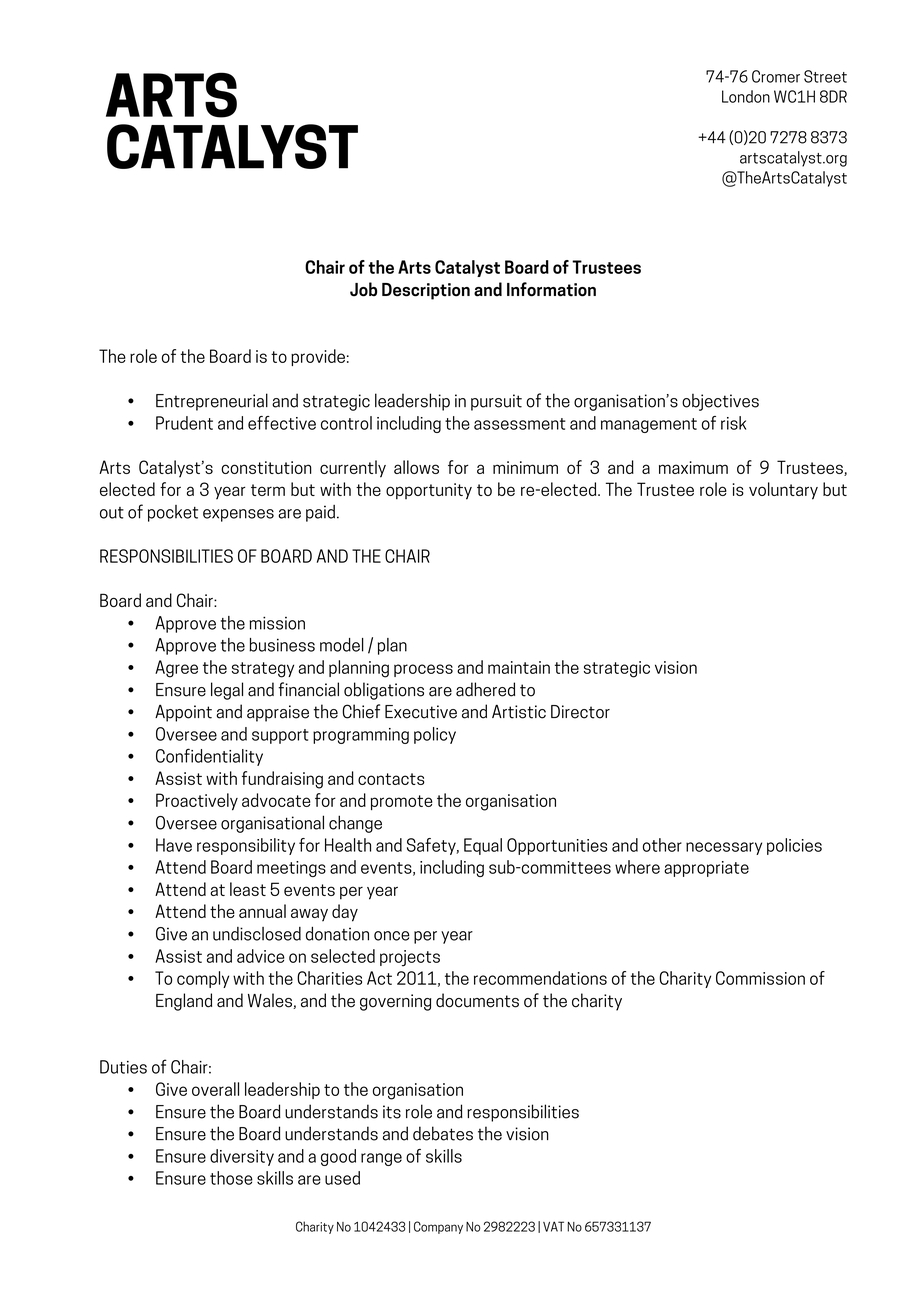 The width and height of the image is (924, 1308). I want to click on necessary, so click(724, 848).
